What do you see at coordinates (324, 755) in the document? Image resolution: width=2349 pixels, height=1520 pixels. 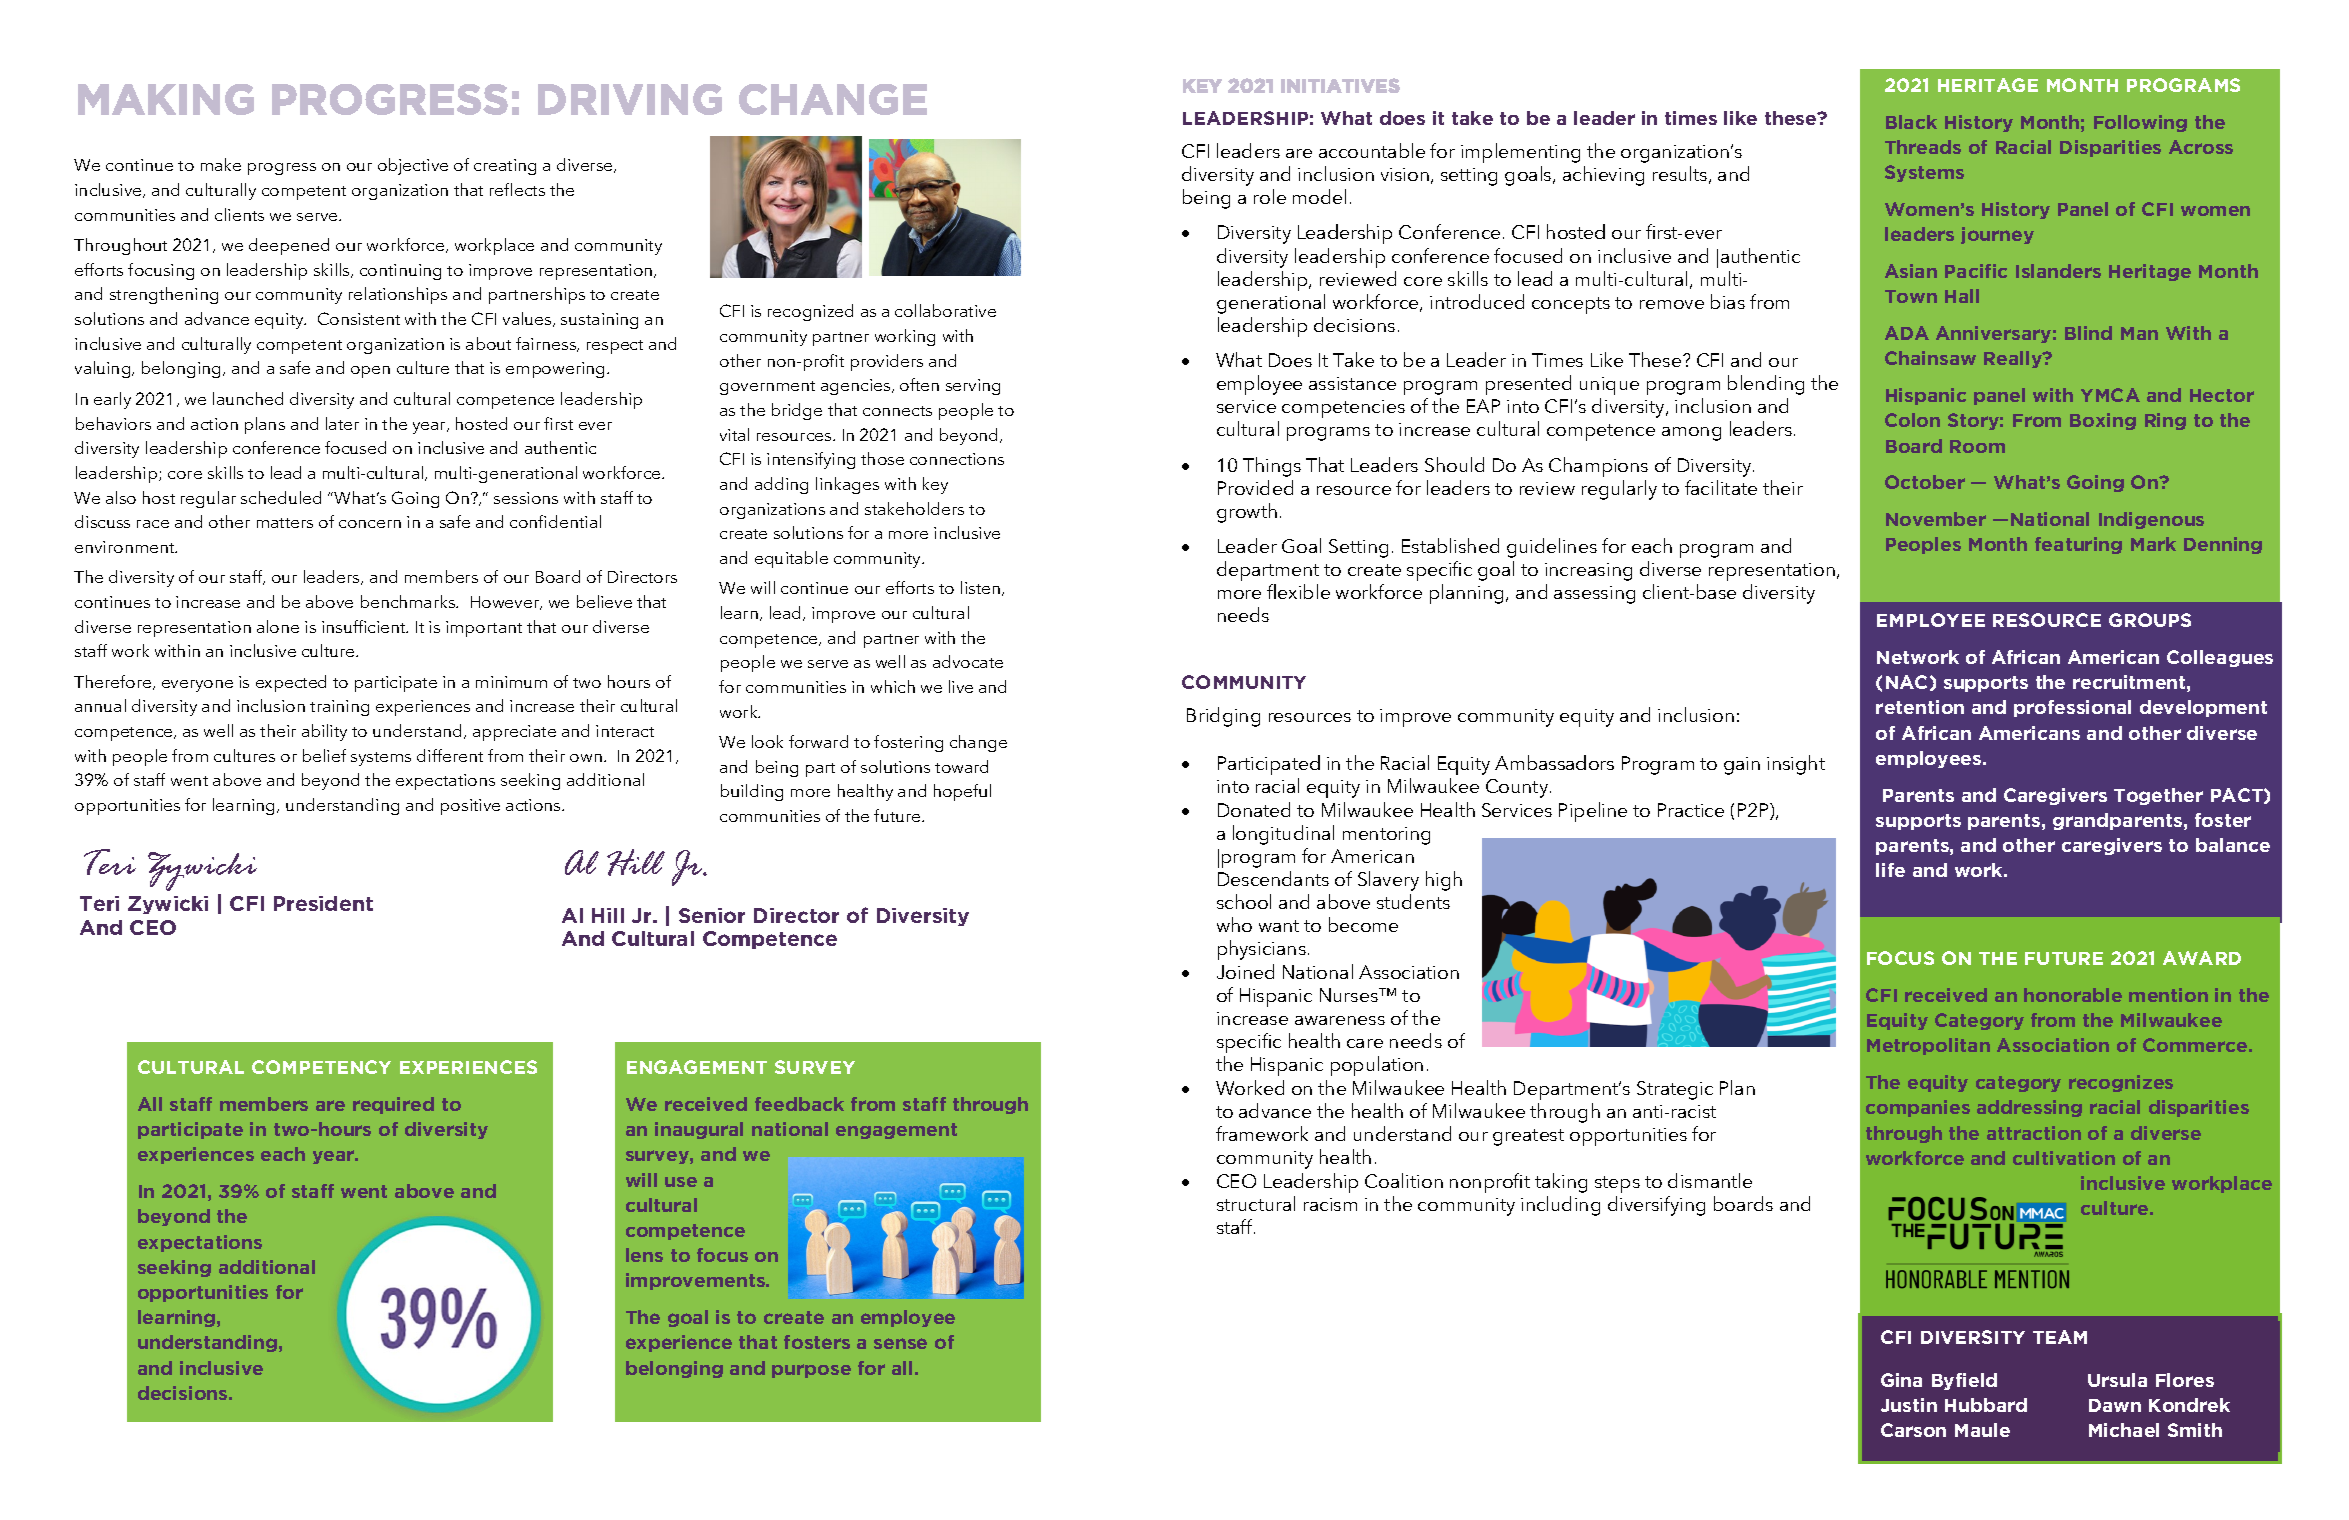 I see `belief` at bounding box center [324, 755].
